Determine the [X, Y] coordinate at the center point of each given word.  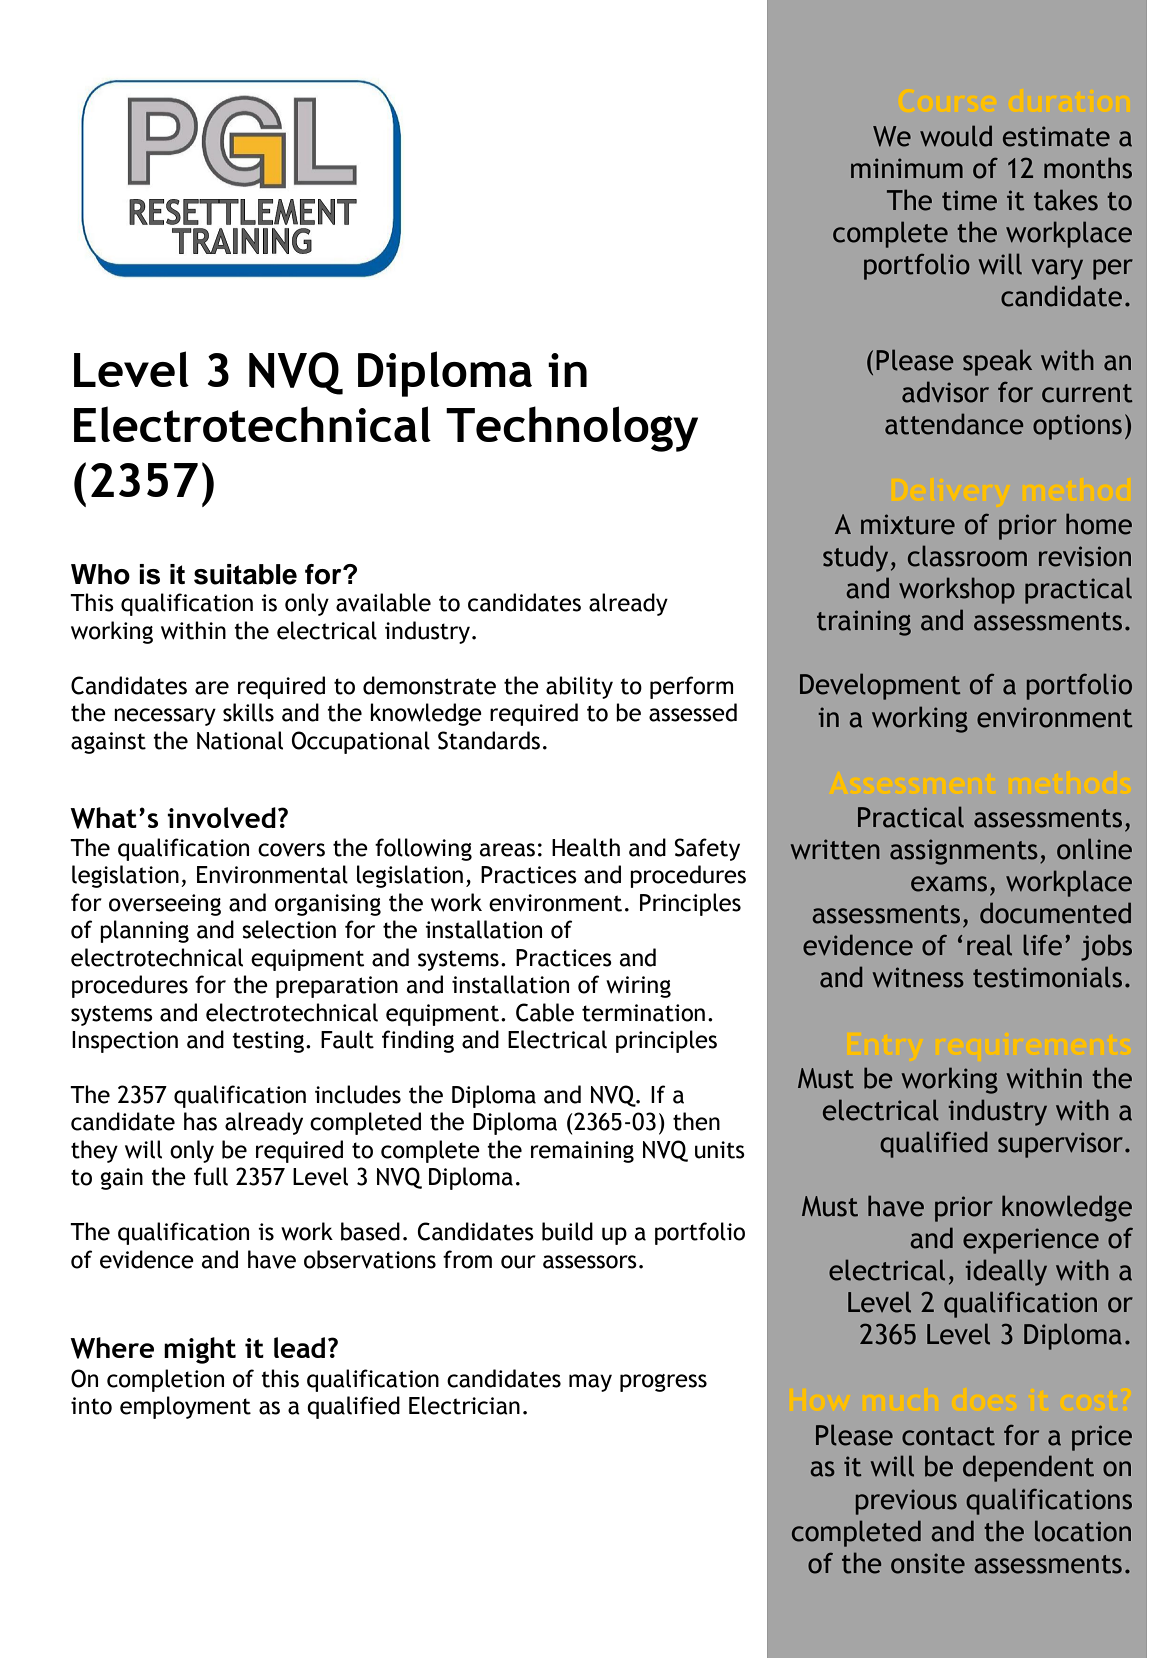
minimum [907, 168]
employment [185, 1407]
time [969, 200]
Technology [572, 429]
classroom [967, 556]
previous [906, 1502]
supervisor [1060, 1145]
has [200, 1121]
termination [643, 1013]
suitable [245, 574]
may [590, 1383]
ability [579, 687]
